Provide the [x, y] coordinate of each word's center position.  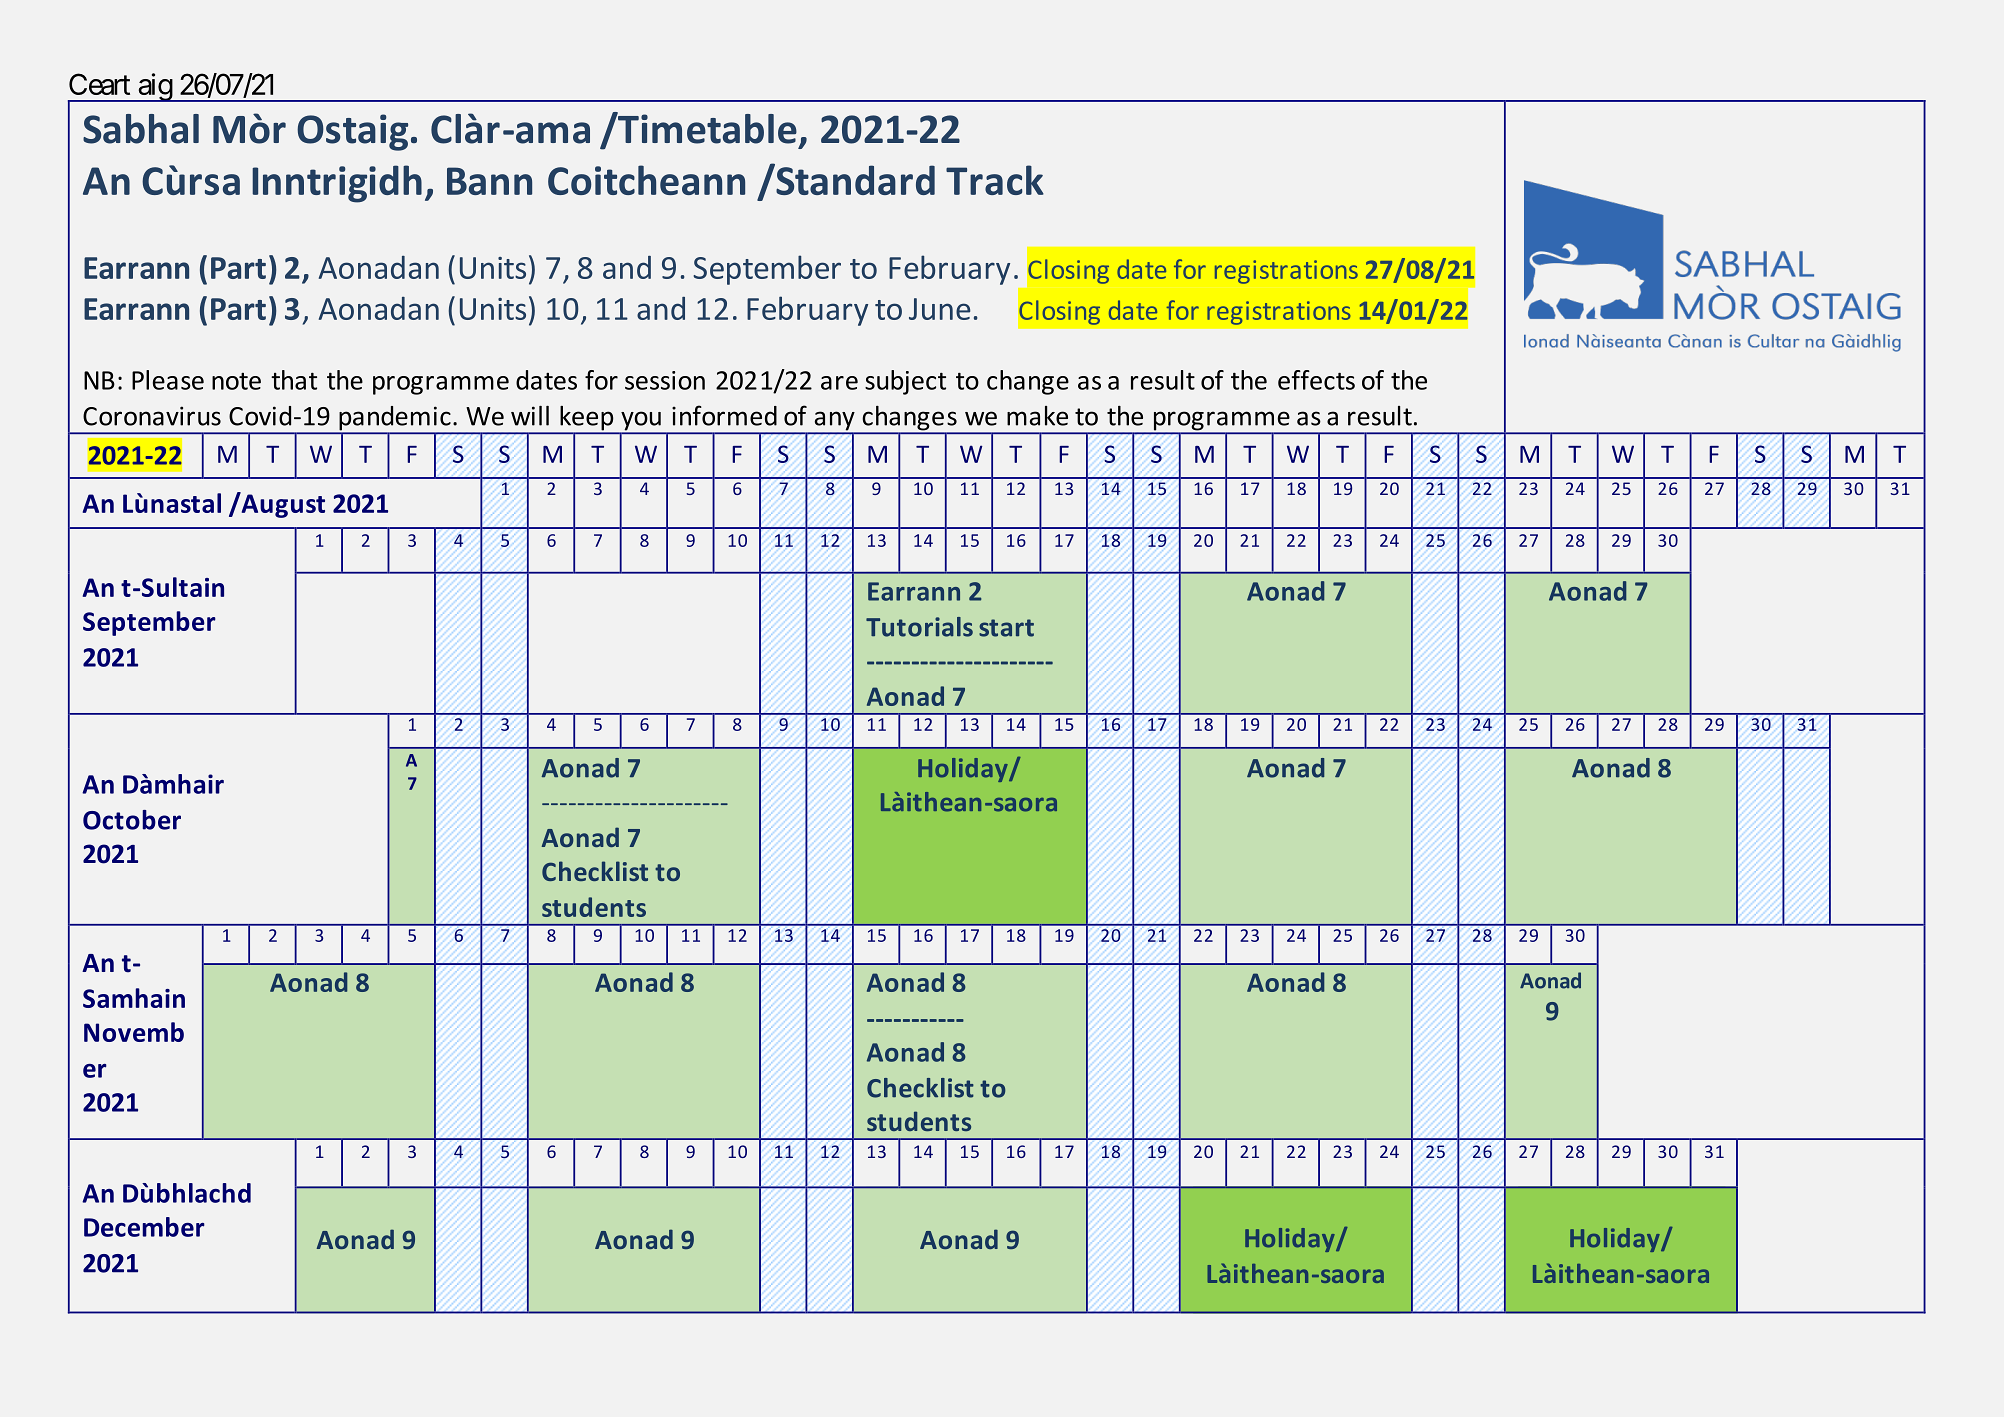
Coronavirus [152, 416]
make [1037, 416]
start [1006, 628]
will [530, 416]
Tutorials [919, 627]
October [132, 820]
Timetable [706, 128]
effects [1316, 380]
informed [724, 415]
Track [995, 180]
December [144, 1227]
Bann [489, 181]
